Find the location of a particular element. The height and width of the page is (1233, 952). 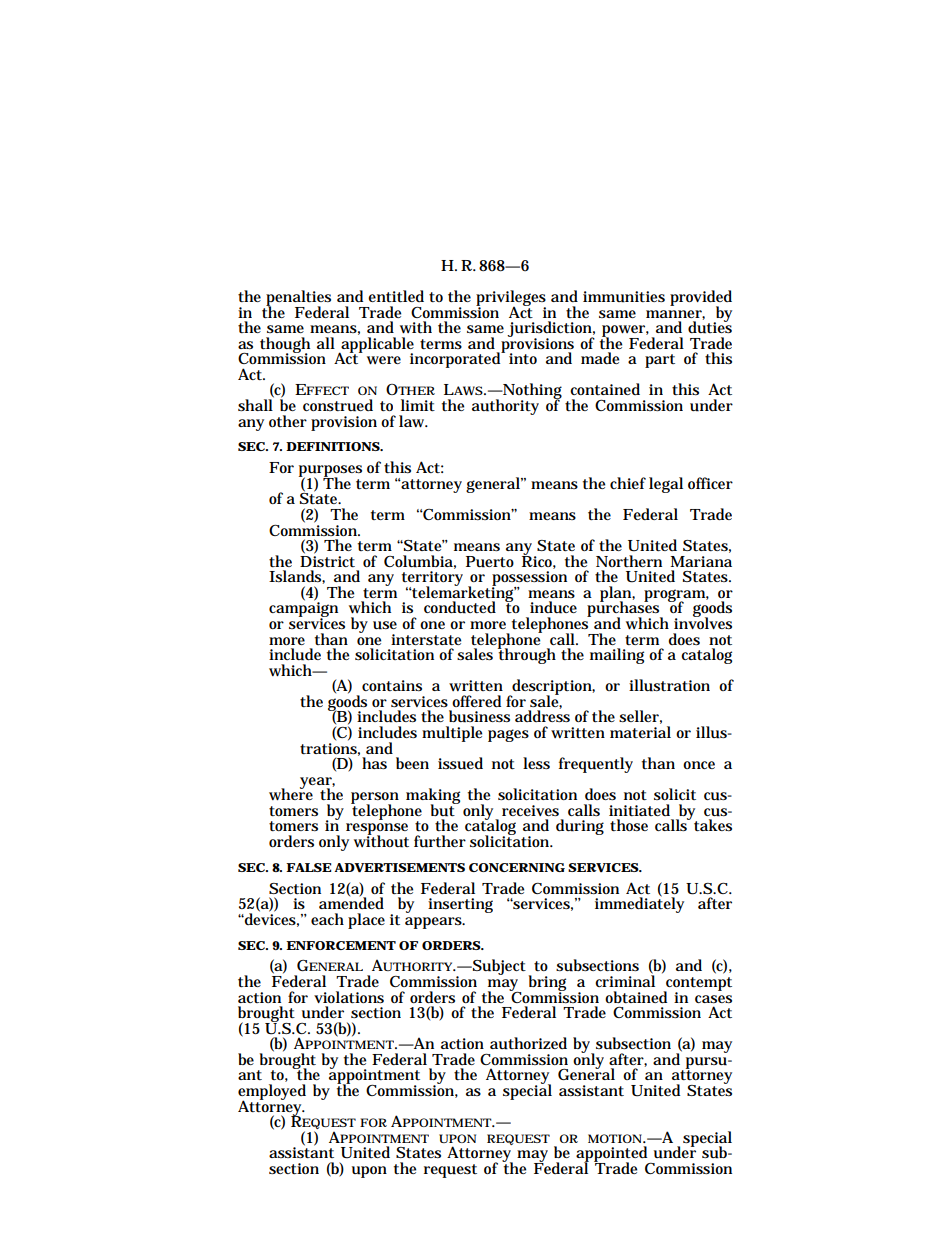

Northern is located at coordinates (629, 561).
